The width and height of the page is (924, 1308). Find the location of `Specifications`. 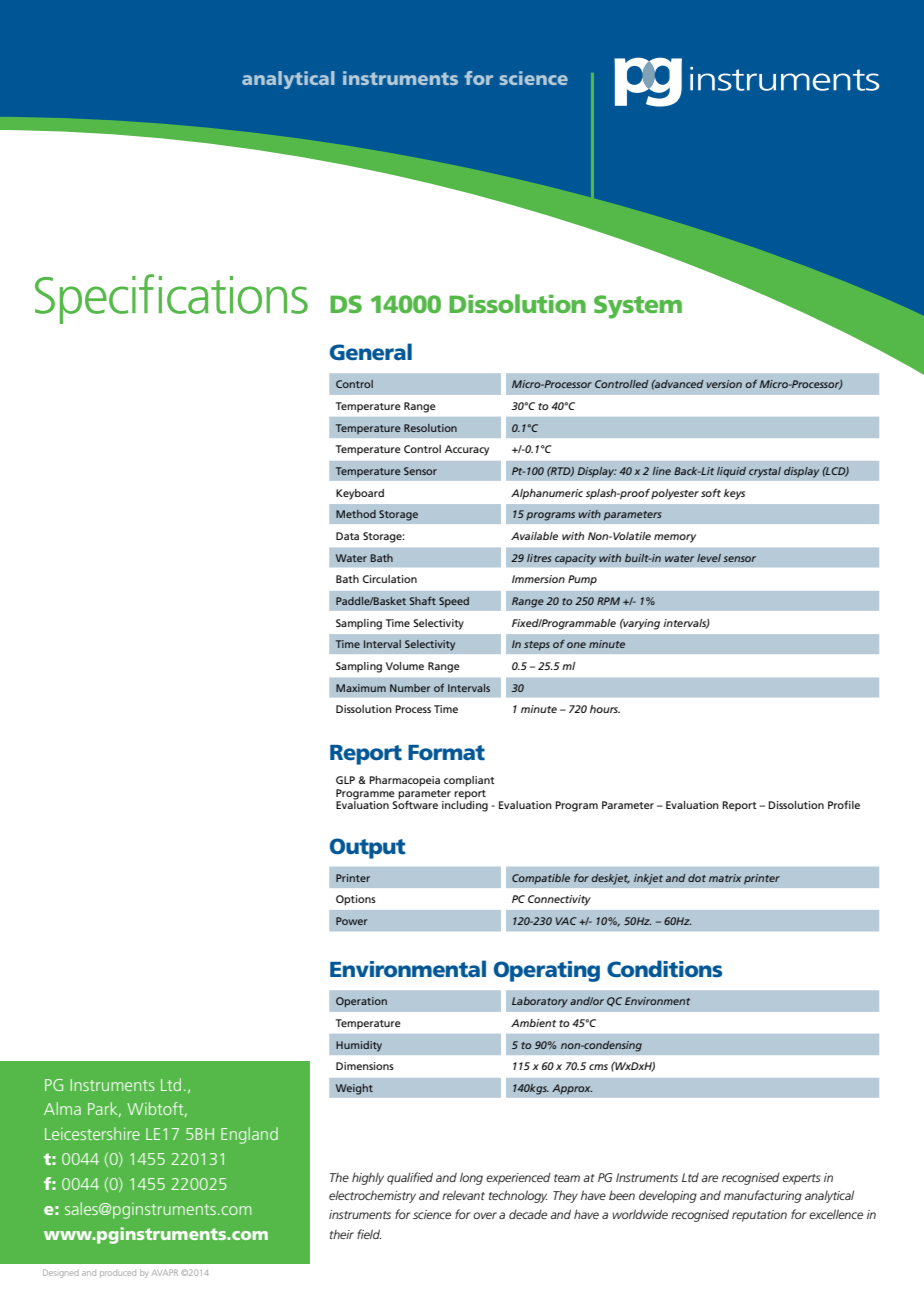

Specifications is located at coordinates (171, 299).
